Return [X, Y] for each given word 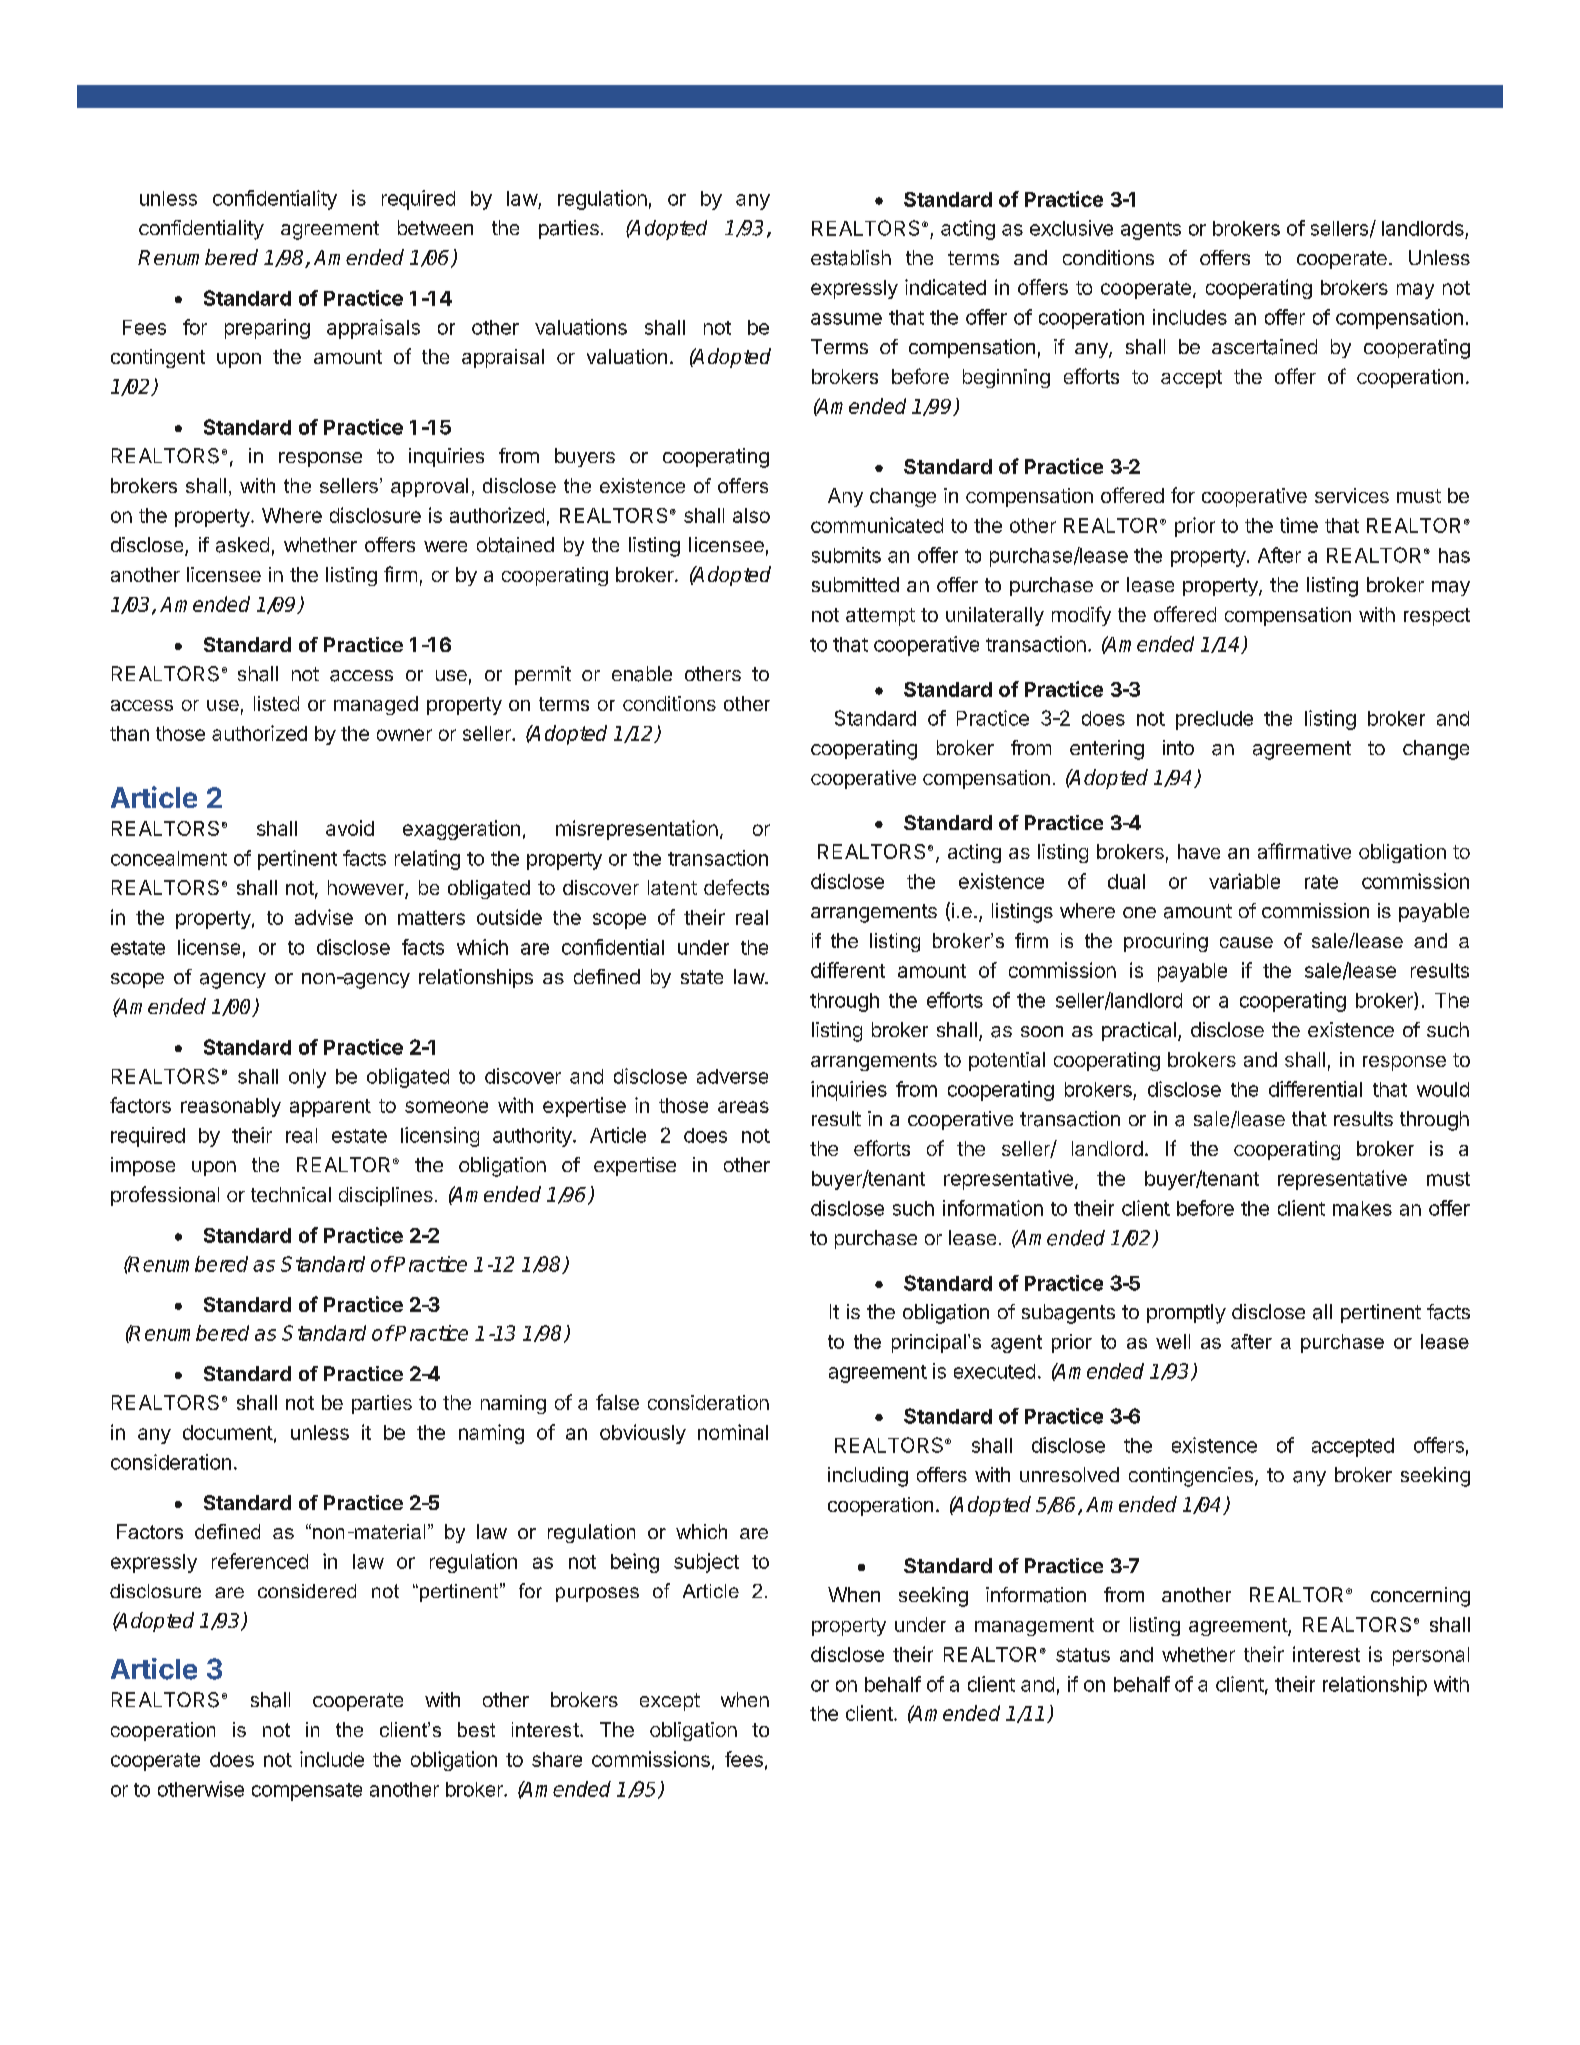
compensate [307, 1792]
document [228, 1432]
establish [851, 258]
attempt [880, 617]
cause [1246, 942]
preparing [267, 329]
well [1173, 1341]
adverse [732, 1076]
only [307, 1078]
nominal [733, 1432]
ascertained [1264, 347]
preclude [1214, 720]
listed [276, 703]
